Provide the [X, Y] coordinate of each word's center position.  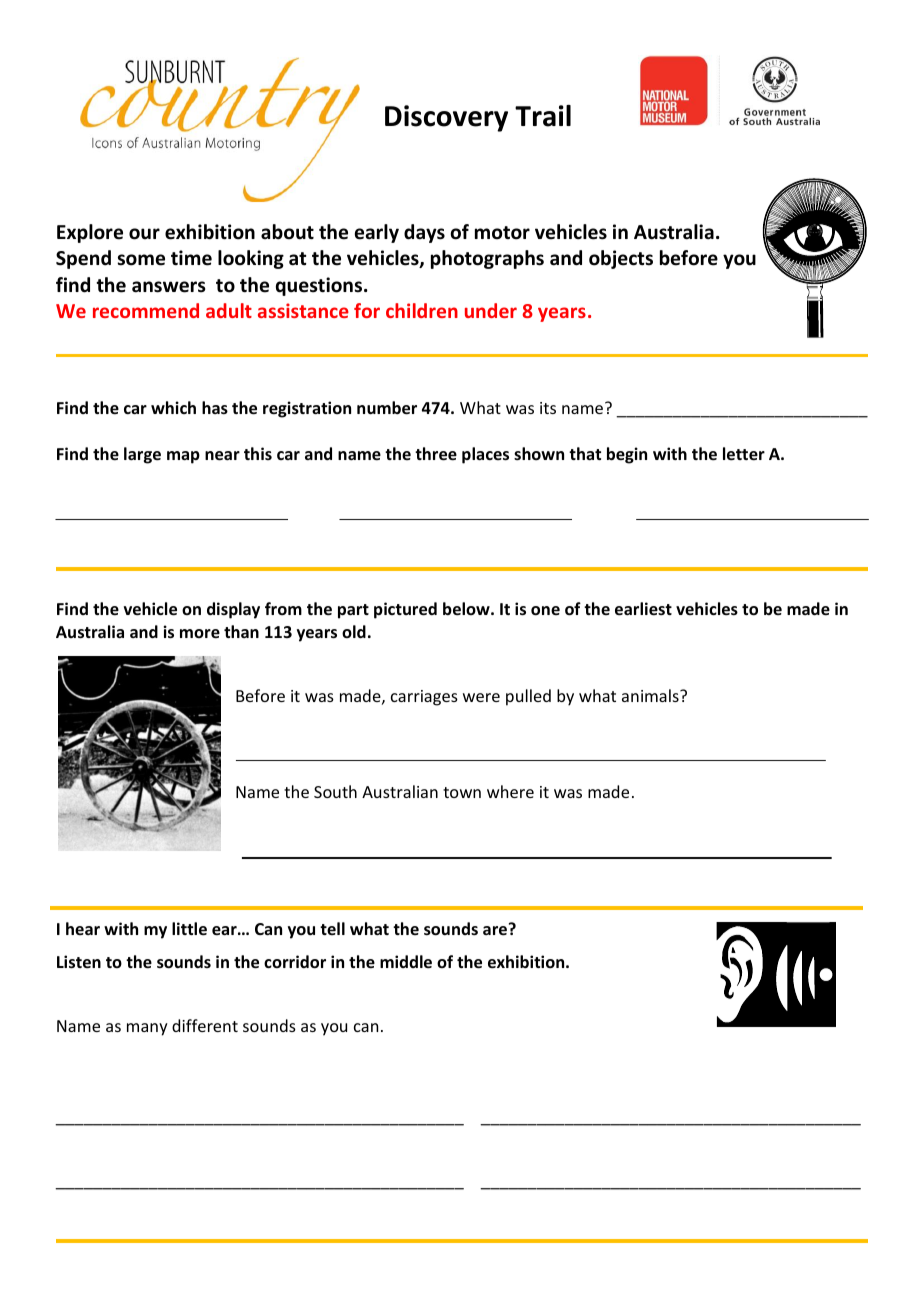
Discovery [446, 118]
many [147, 1029]
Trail [543, 116]
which [173, 407]
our [144, 234]
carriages [424, 698]
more [200, 634]
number [387, 408]
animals [651, 695]
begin [627, 455]
